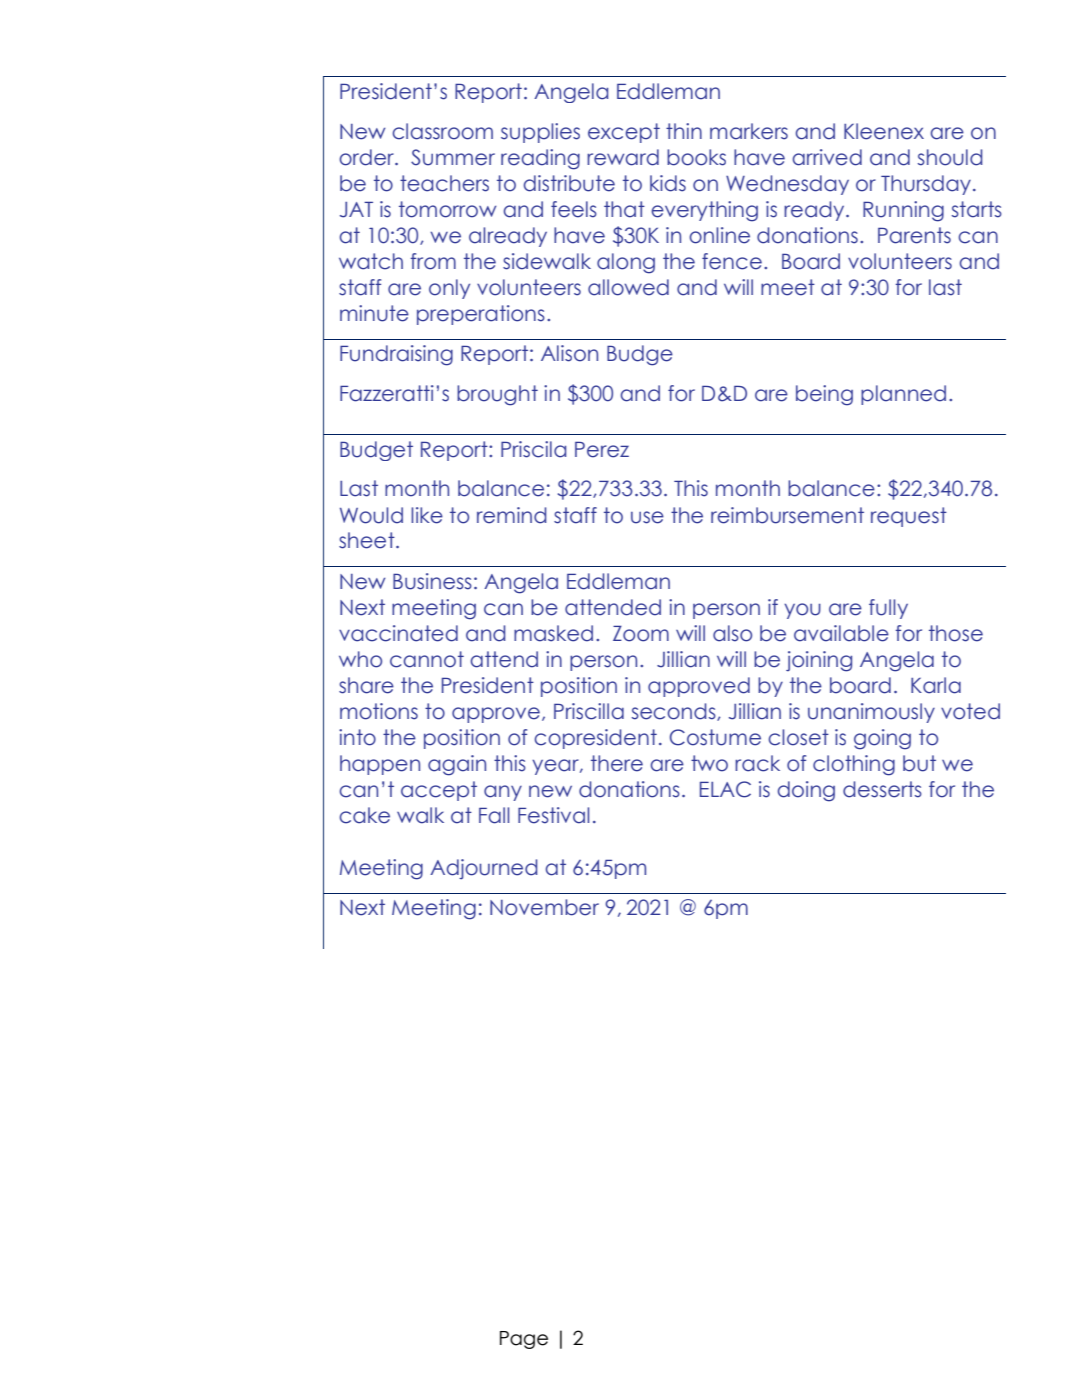  What do you see at coordinates (903, 395) in the image?
I see `planned` at bounding box center [903, 395].
